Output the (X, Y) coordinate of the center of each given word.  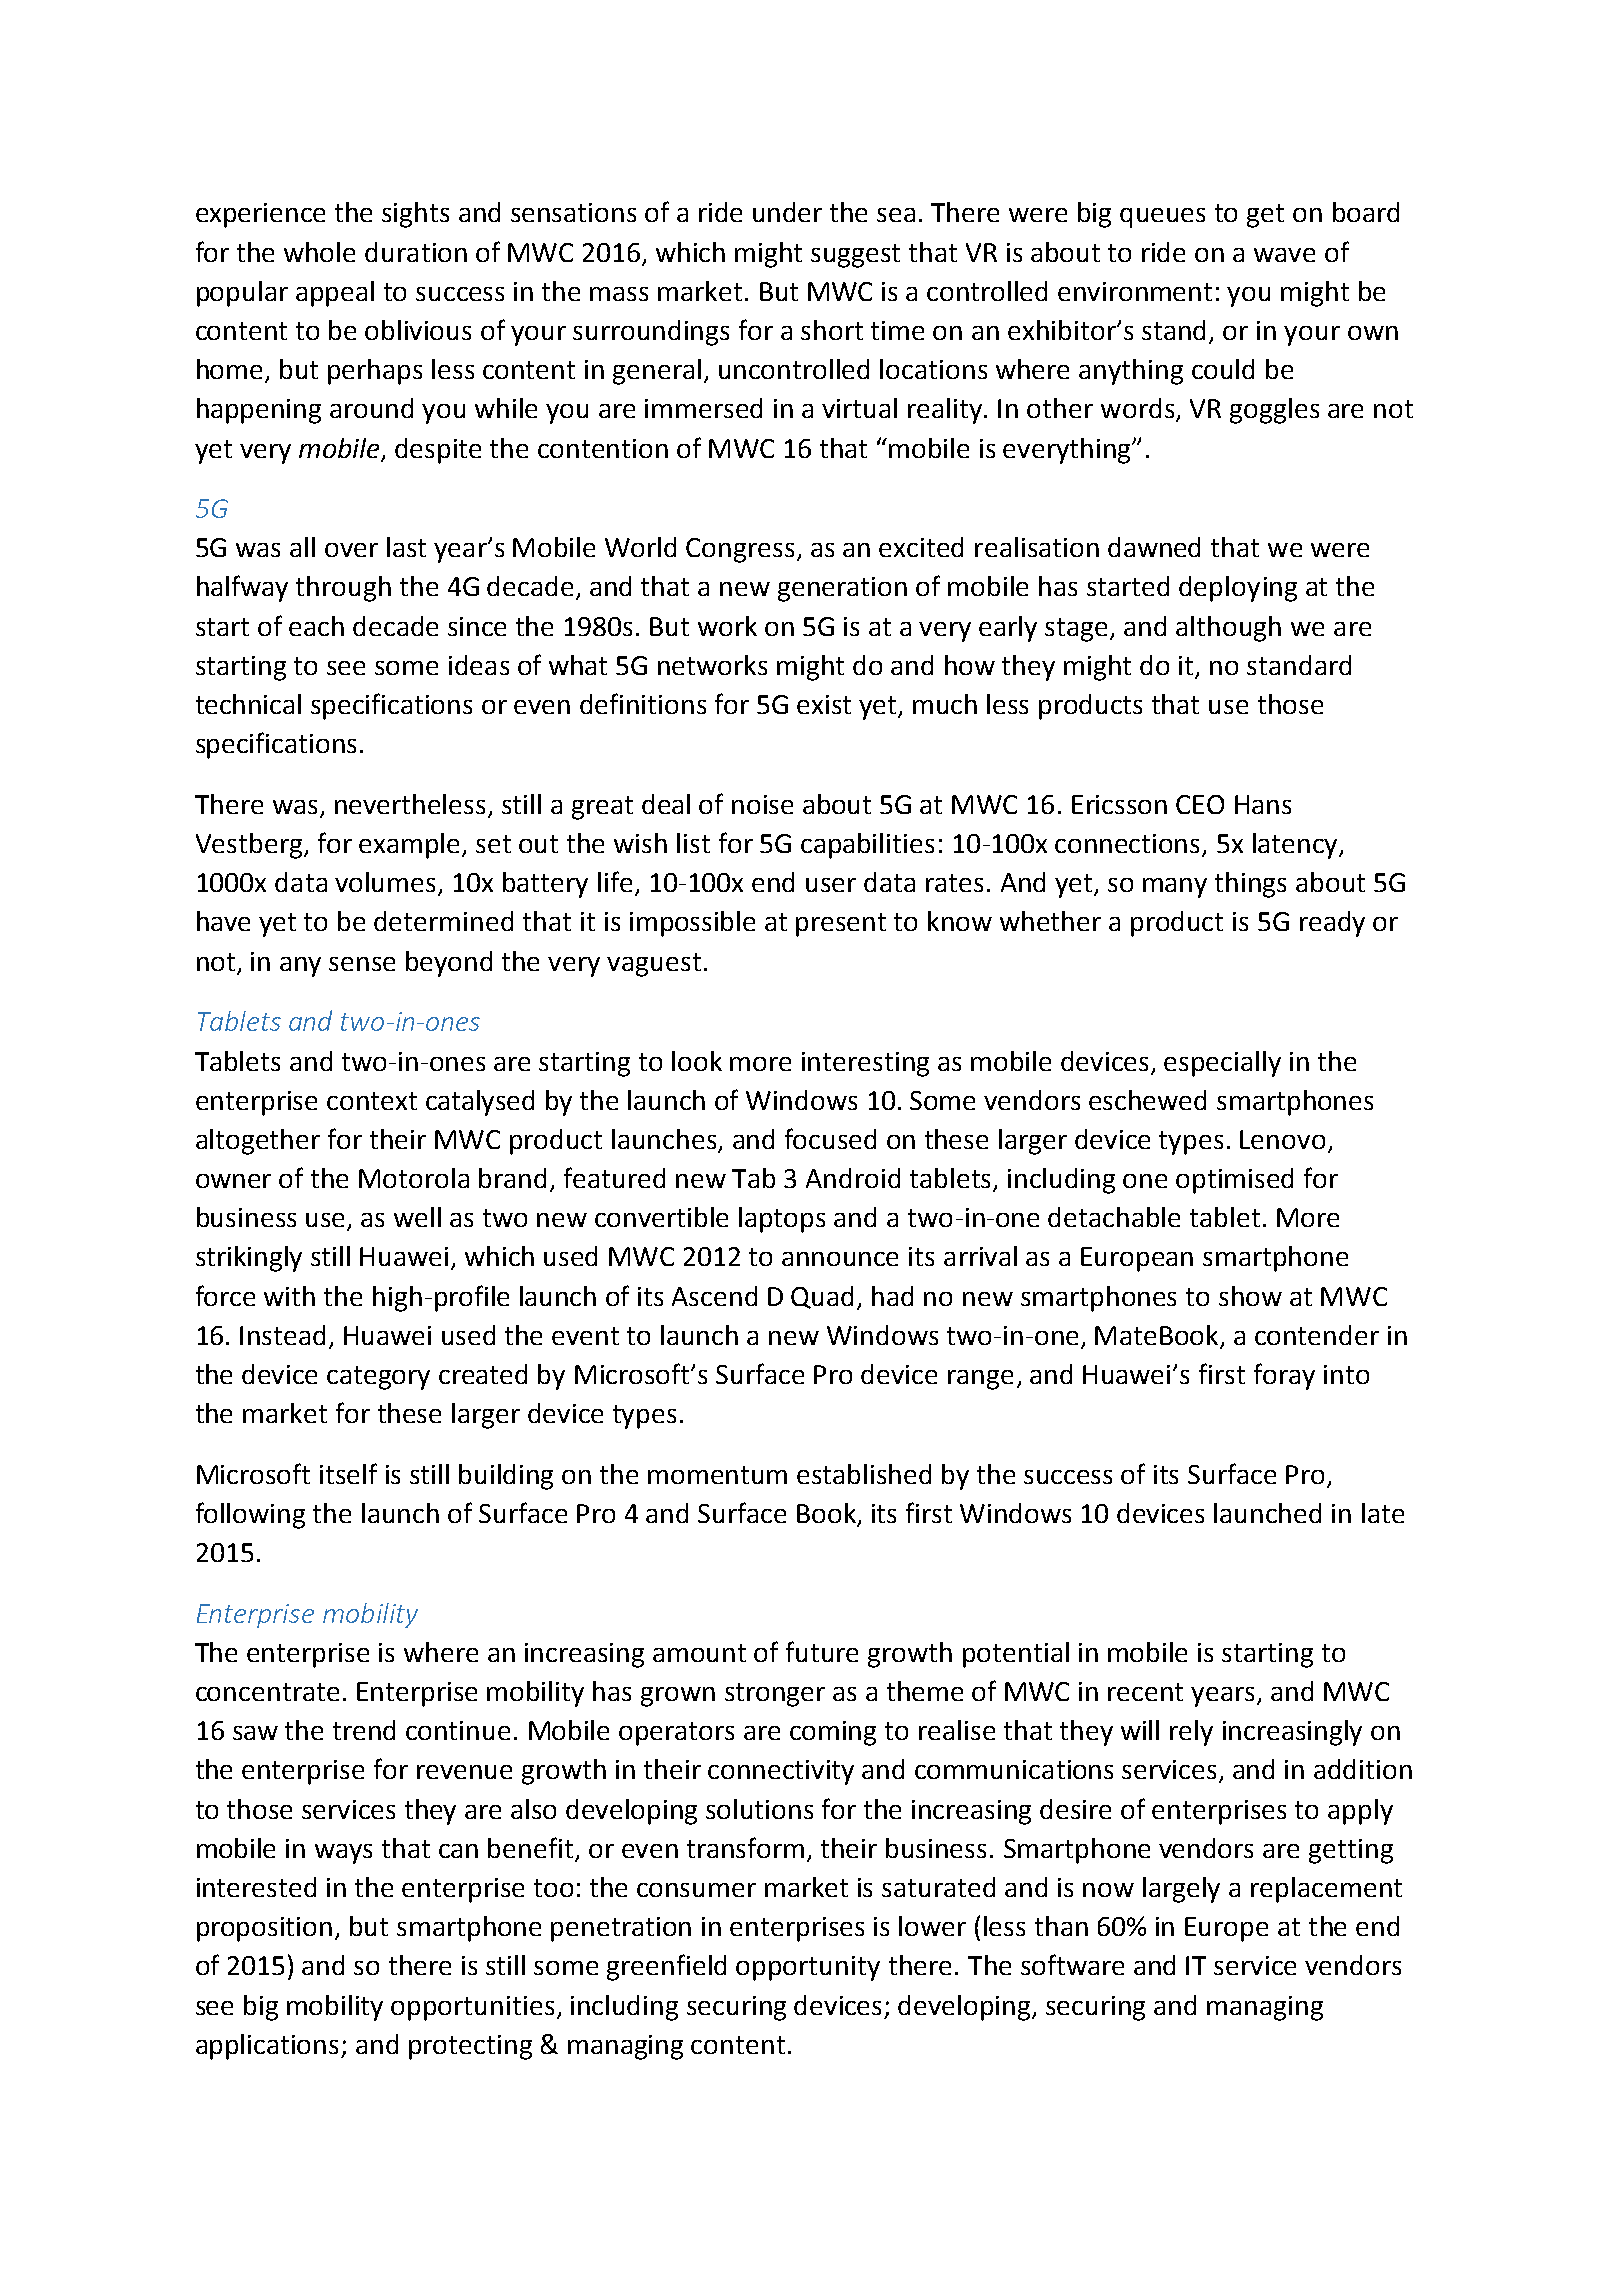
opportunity (808, 1968)
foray (1284, 1376)
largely (1181, 1890)
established (864, 1474)
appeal (335, 294)
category (378, 1378)
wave (1284, 255)
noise (762, 804)
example (411, 846)
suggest (855, 256)
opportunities (472, 2008)
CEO (1200, 804)
